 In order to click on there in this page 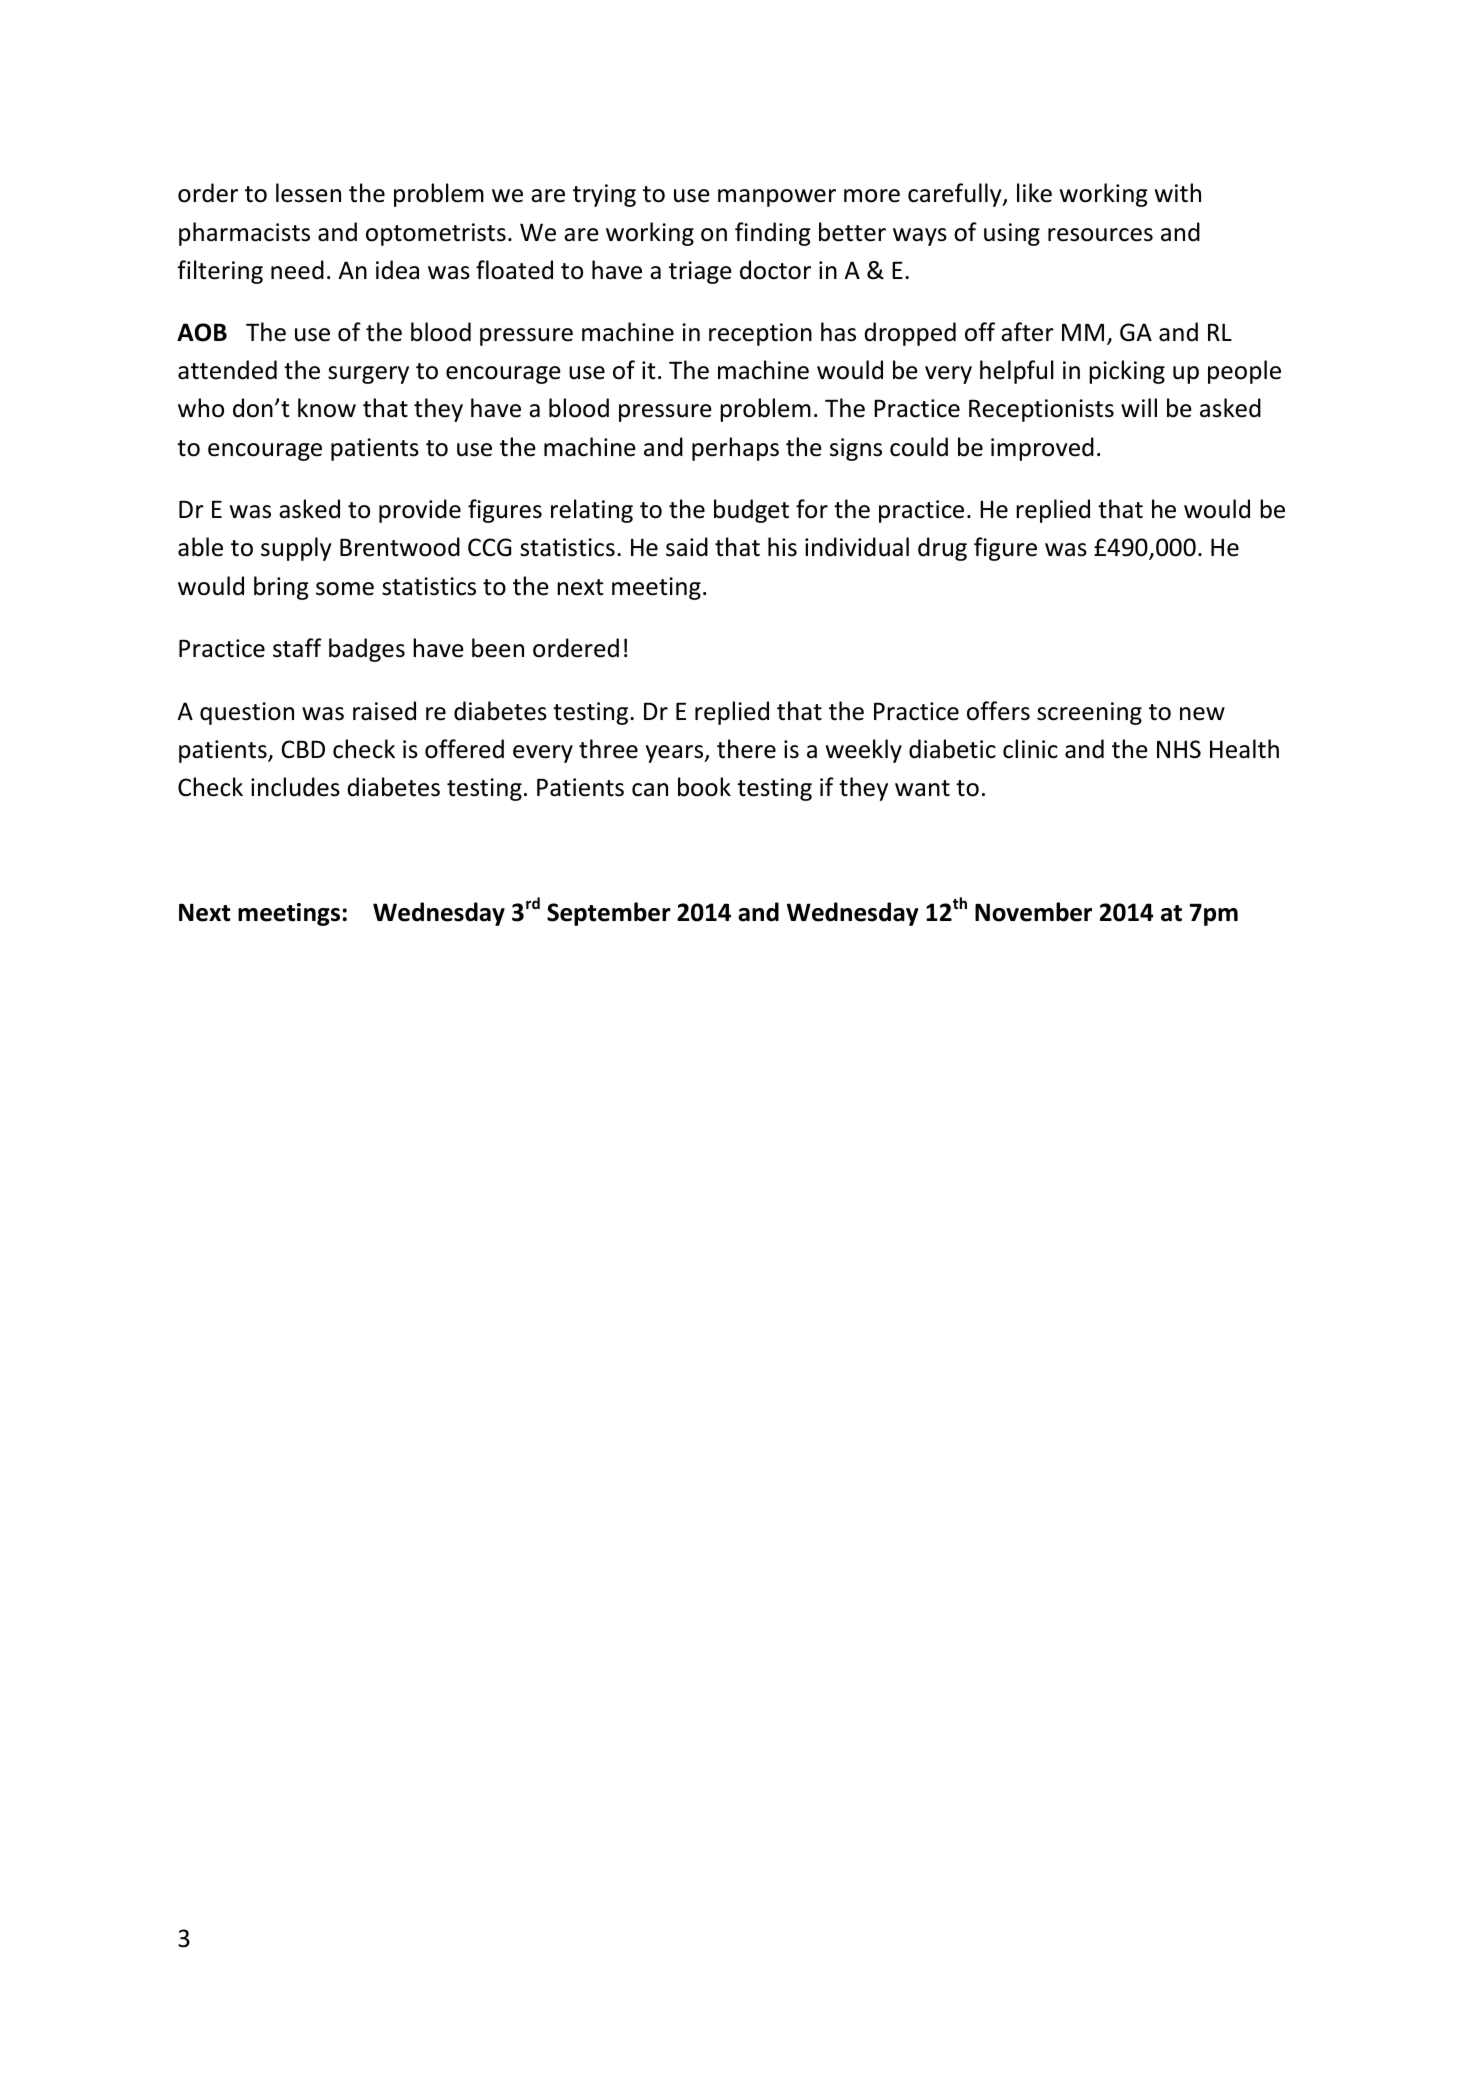, I will do `click(746, 749)`.
